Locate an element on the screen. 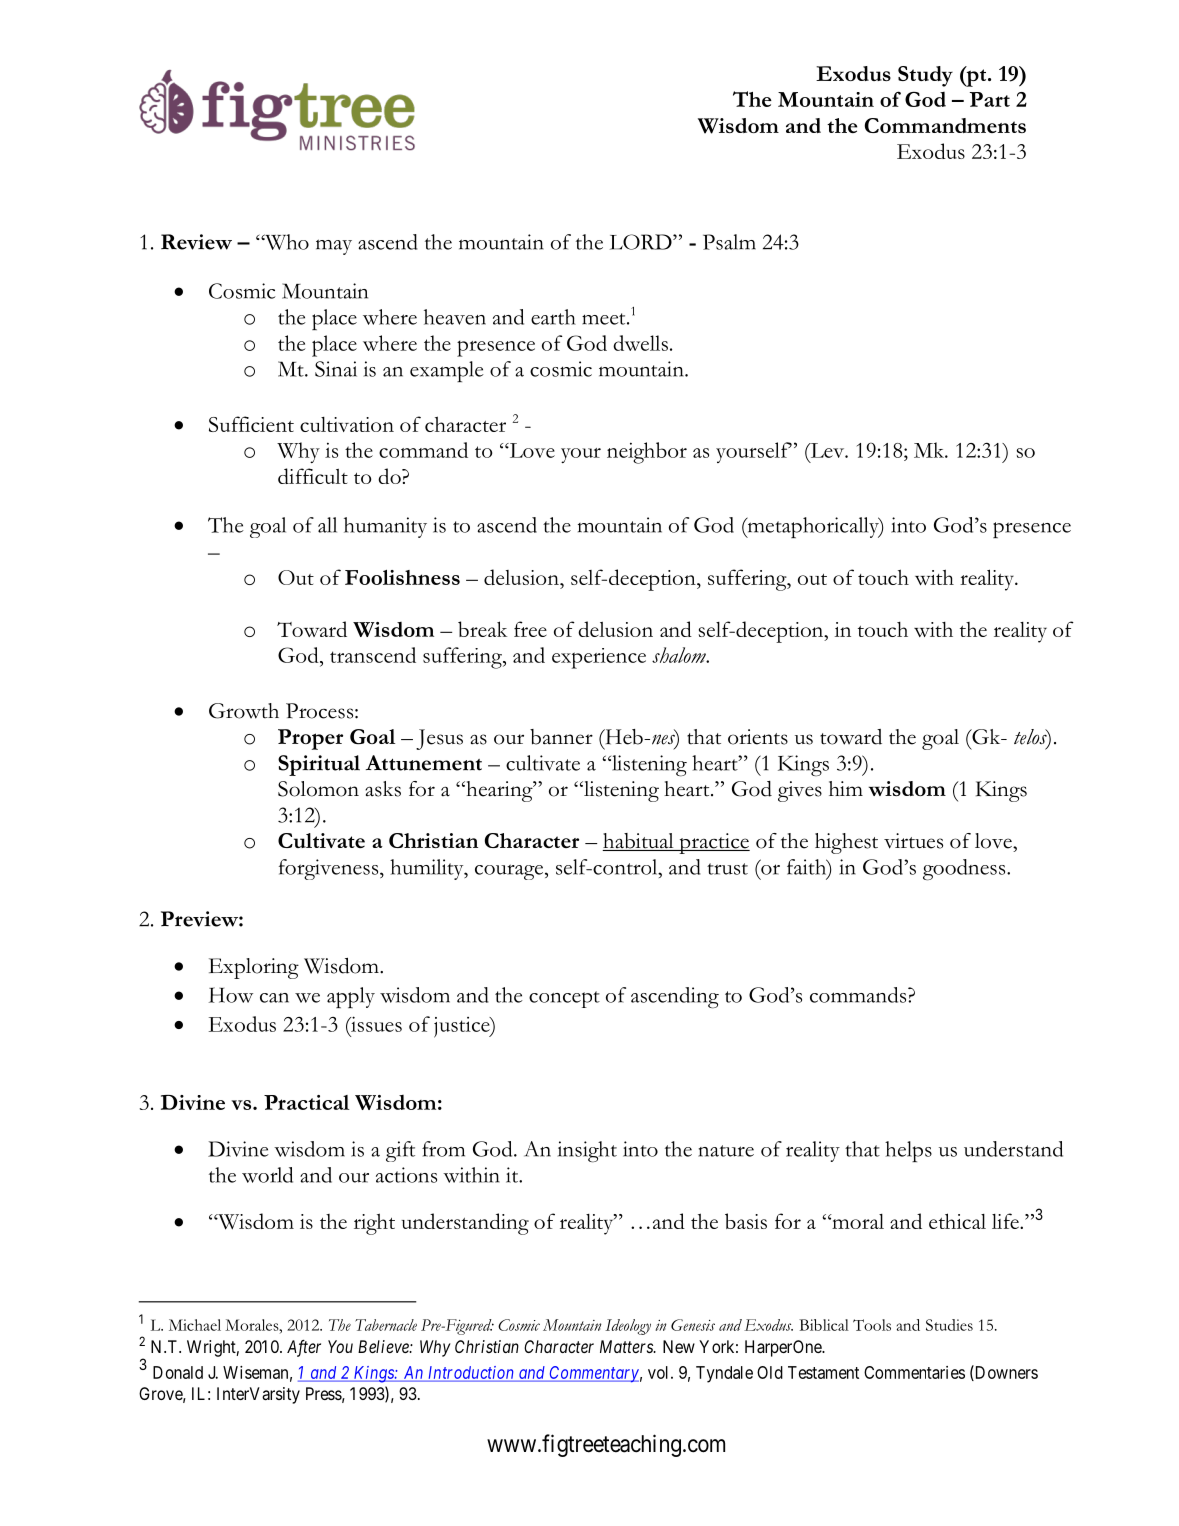  Study is located at coordinates (925, 76).
